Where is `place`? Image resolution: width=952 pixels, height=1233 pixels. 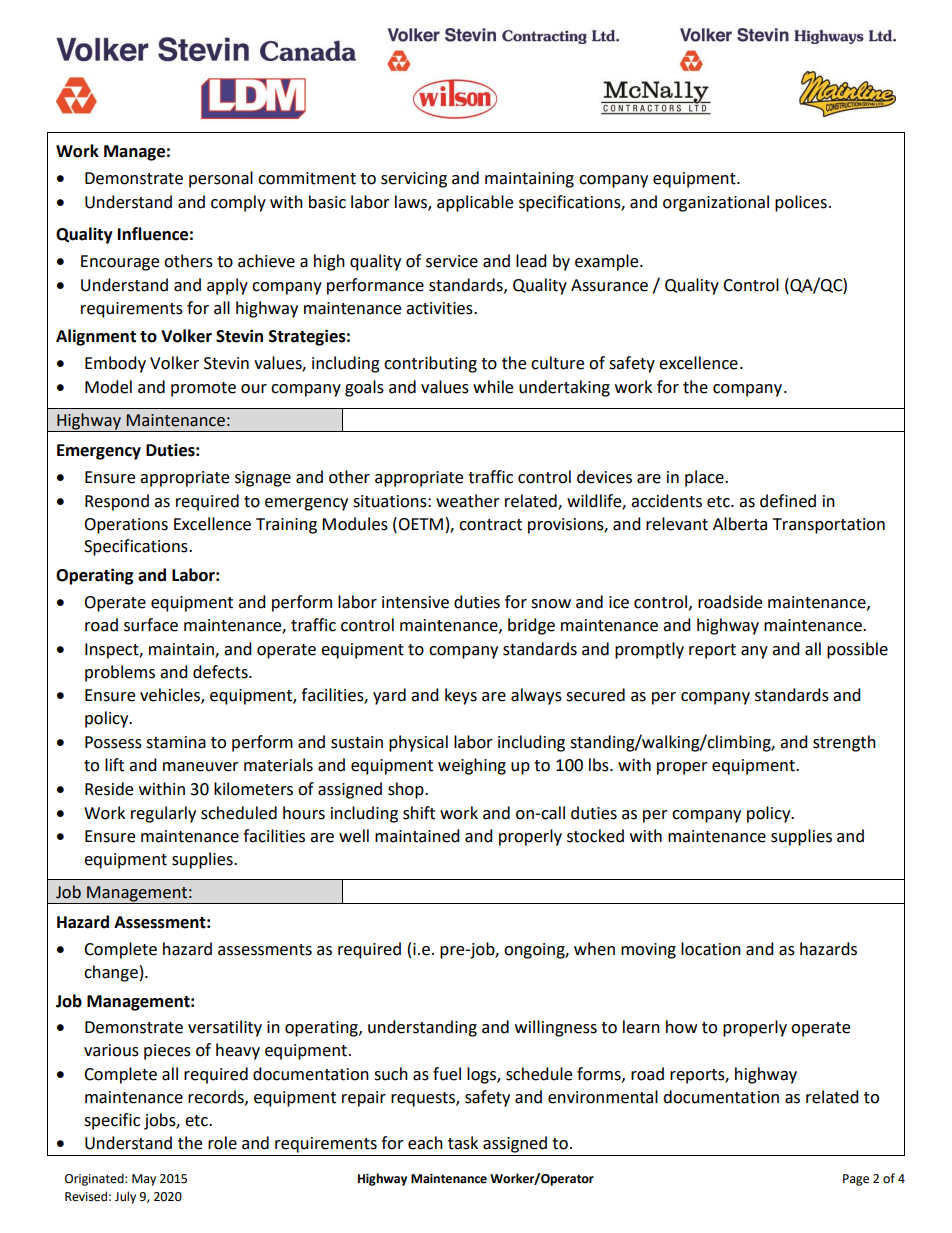 place is located at coordinates (705, 478).
